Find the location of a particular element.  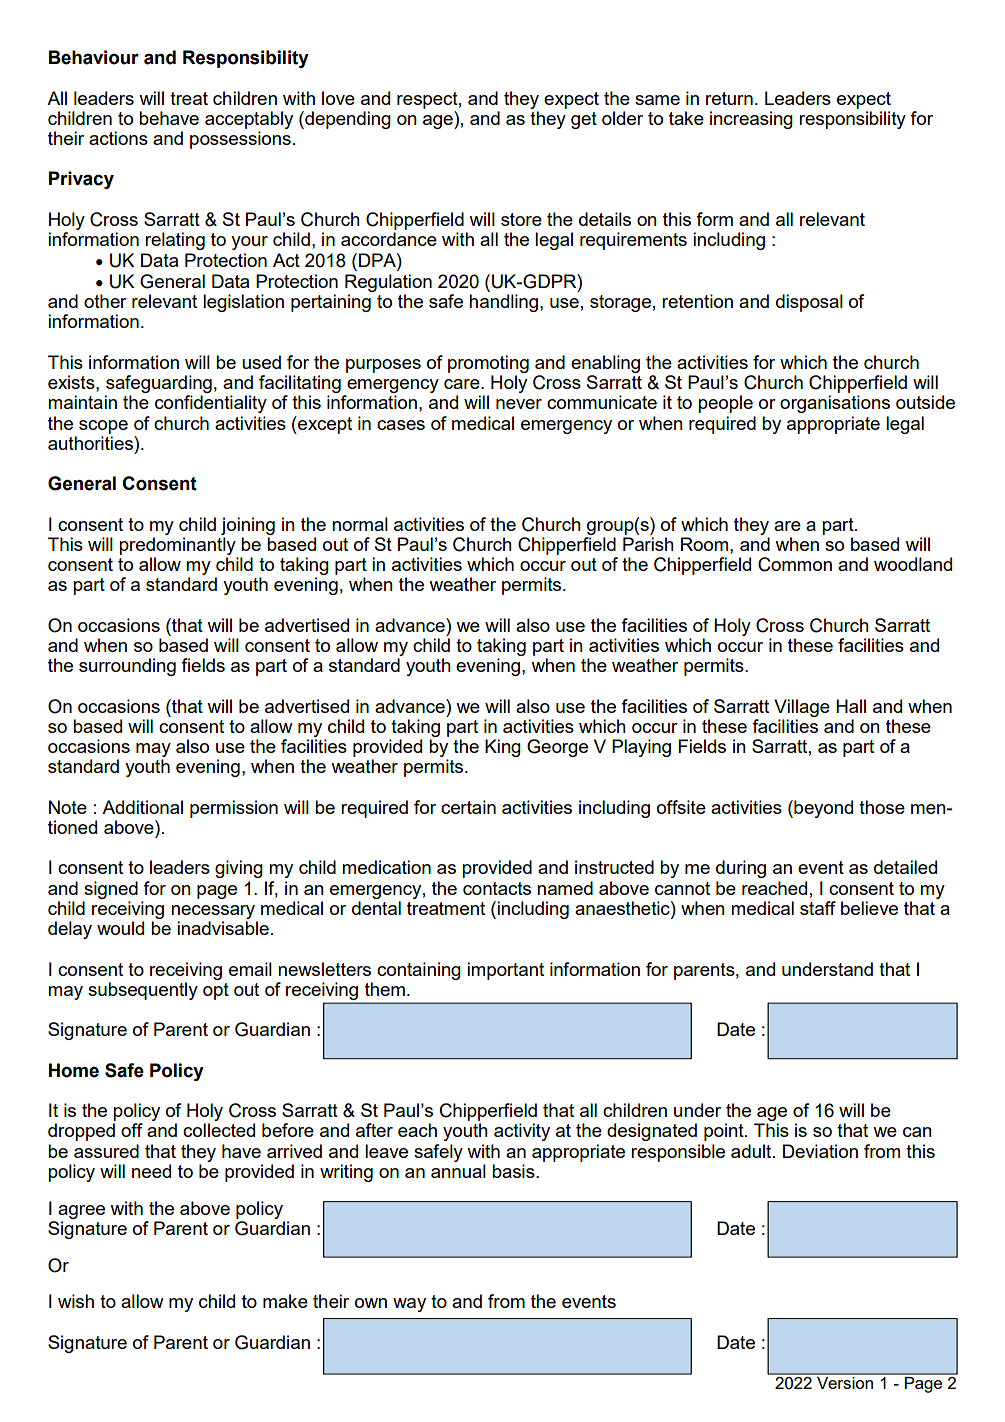

contacts is located at coordinates (497, 888).
